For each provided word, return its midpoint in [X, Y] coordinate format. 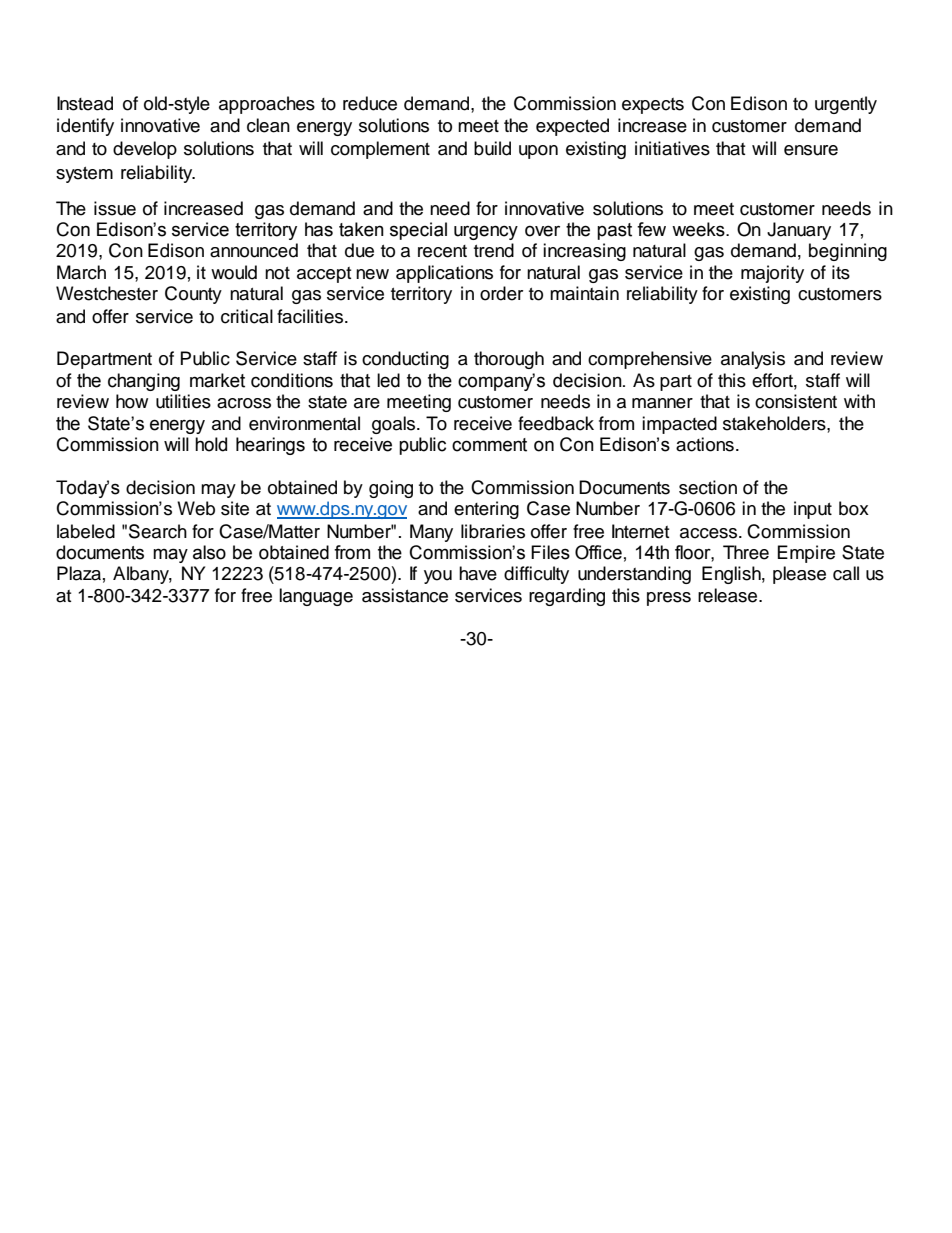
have [478, 573]
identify [85, 127]
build [492, 148]
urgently [846, 105]
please [799, 575]
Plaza [79, 573]
